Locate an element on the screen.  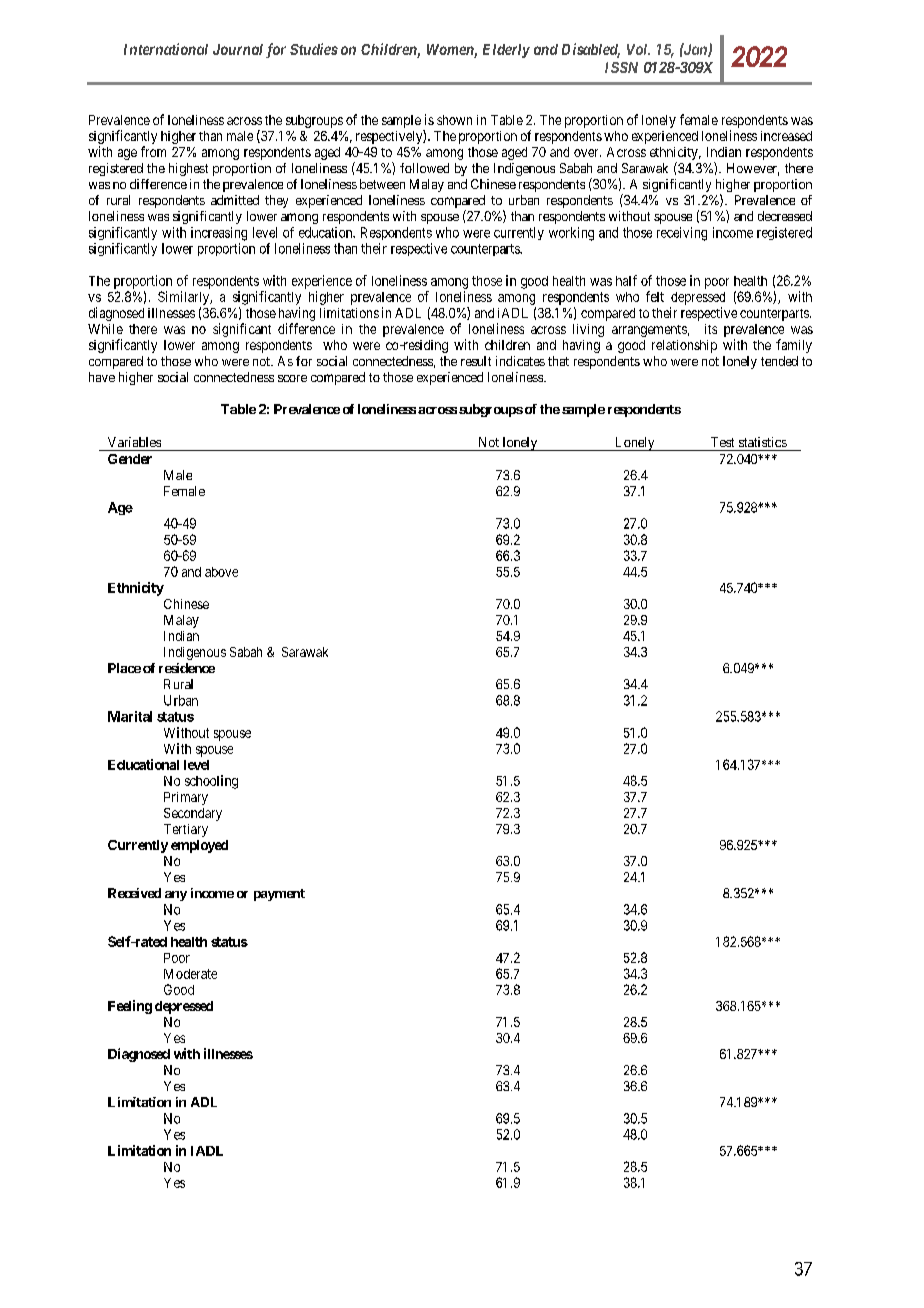
shown is located at coordinates (454, 120).
